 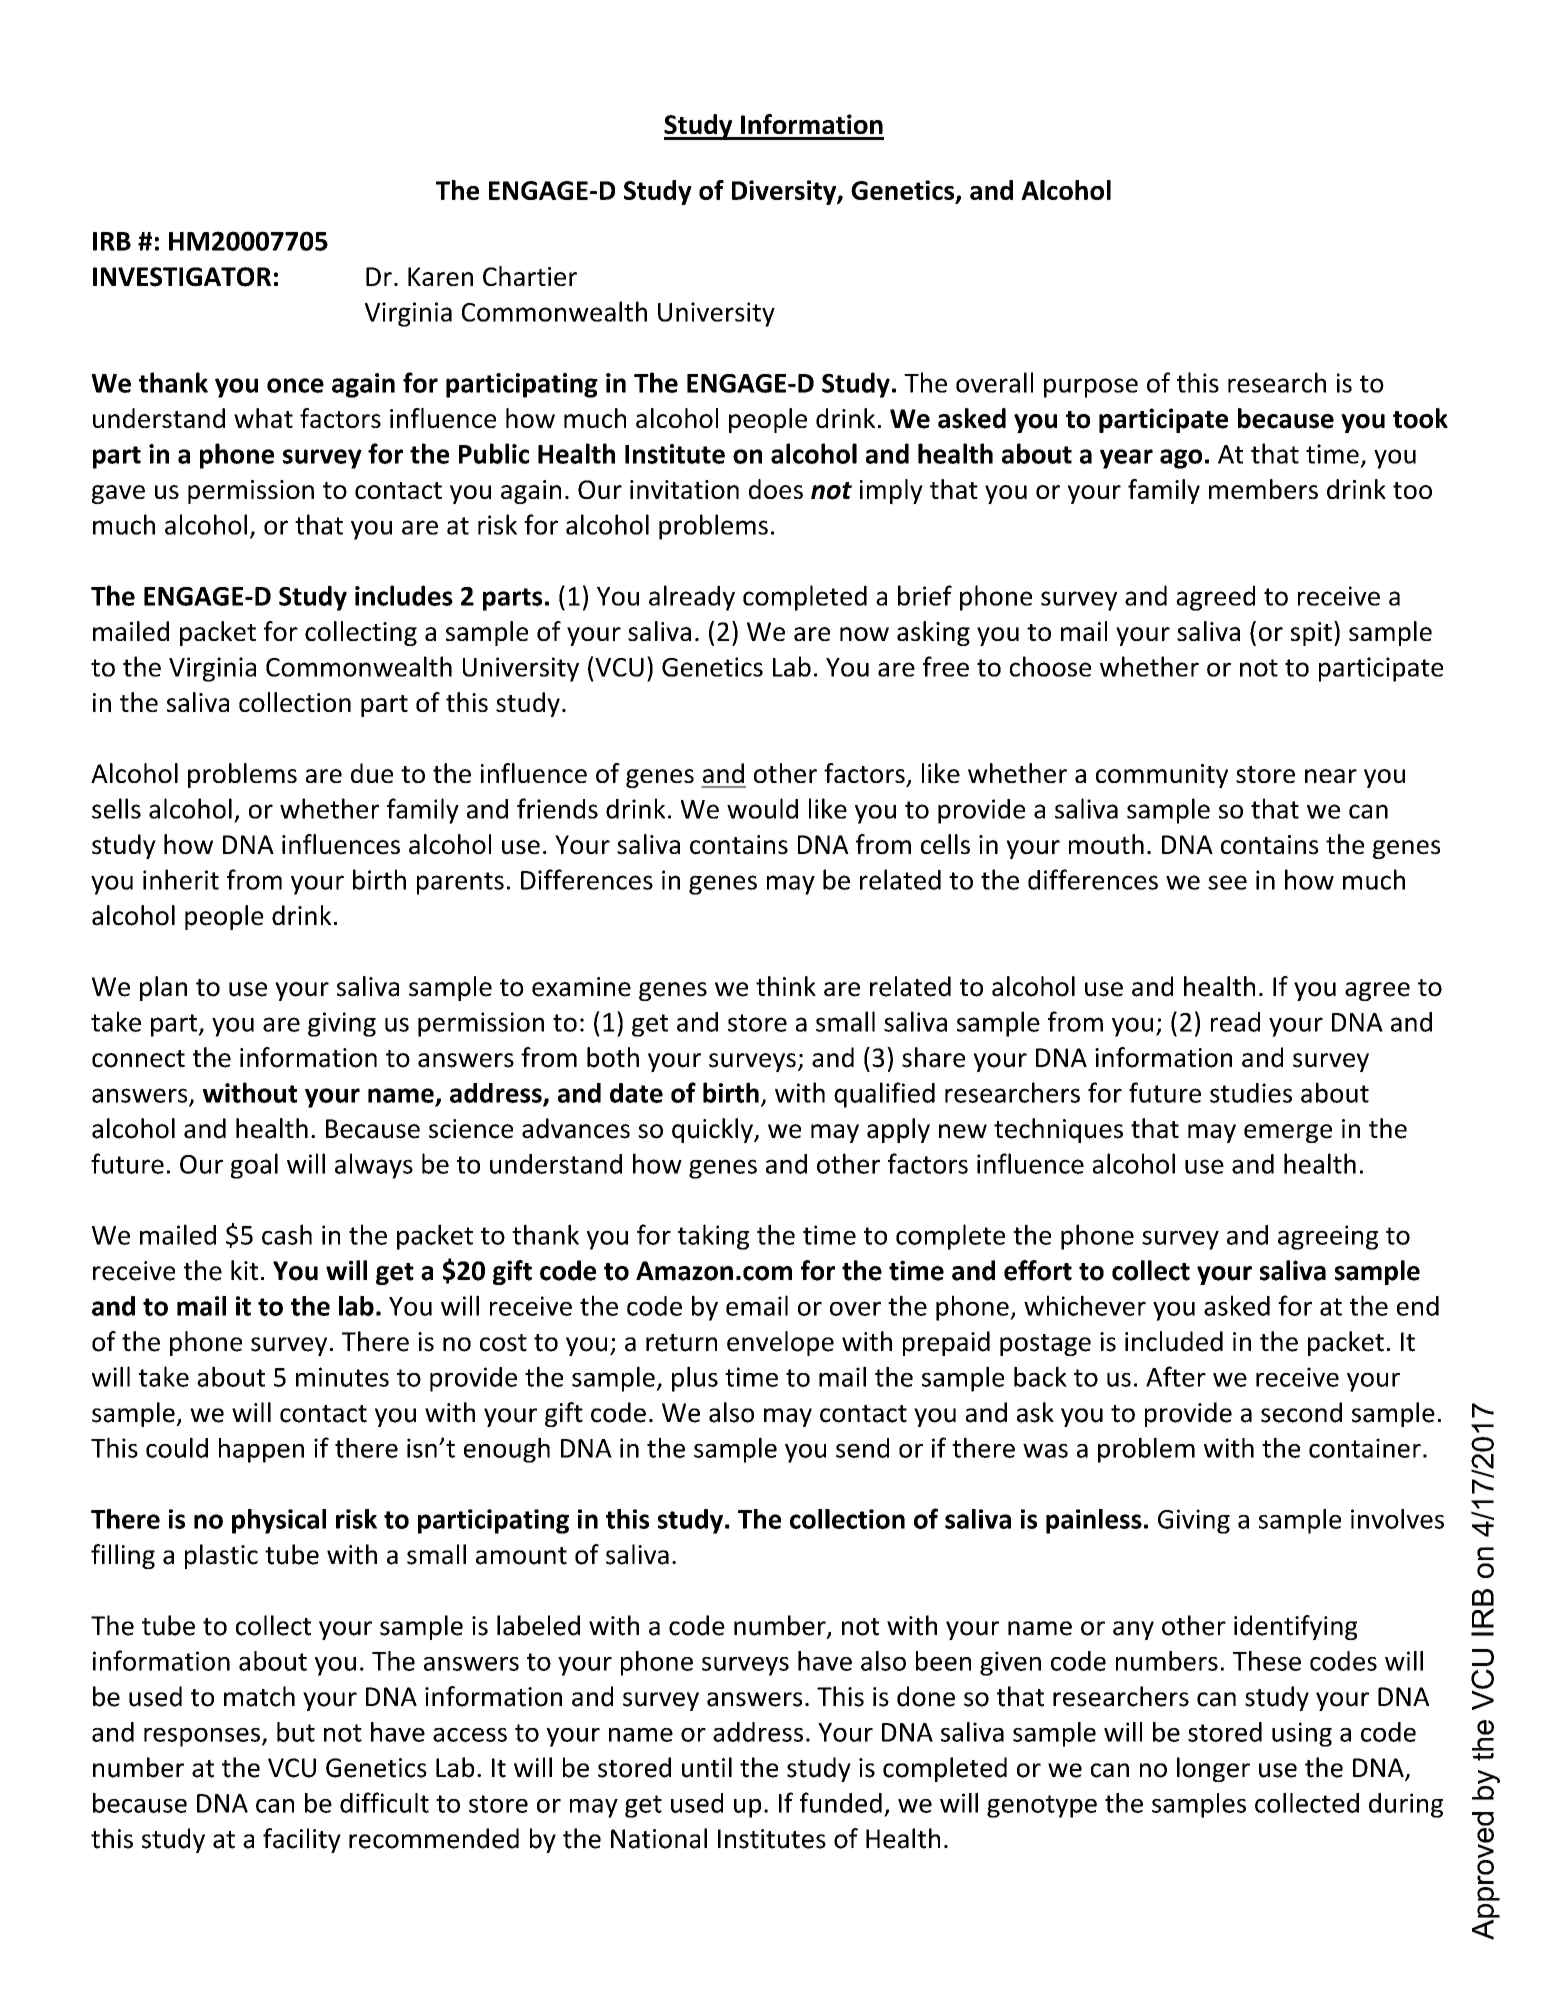 I want to click on funded, so click(x=841, y=1802).
